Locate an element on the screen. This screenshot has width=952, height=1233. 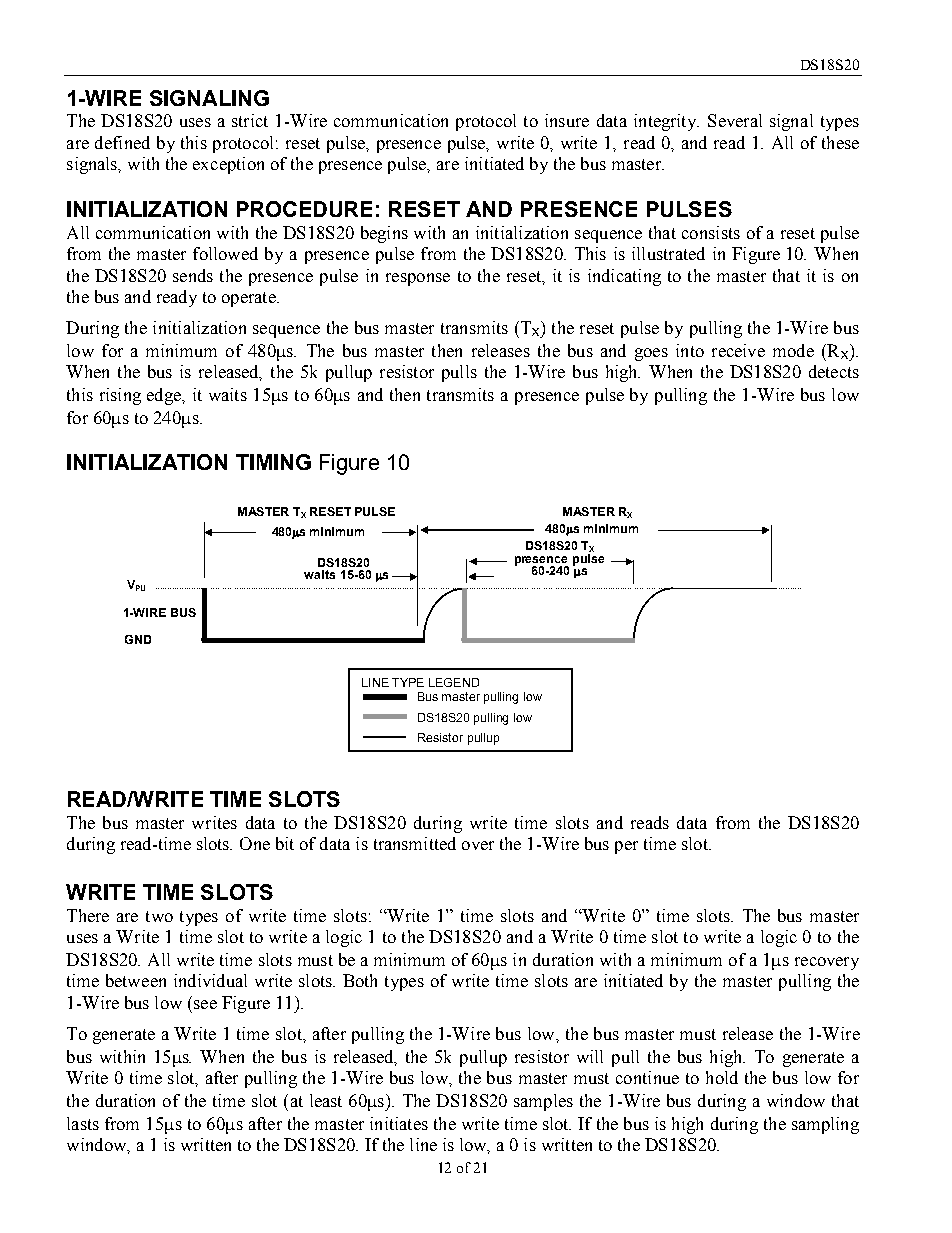
LEGEND is located at coordinates (454, 682).
